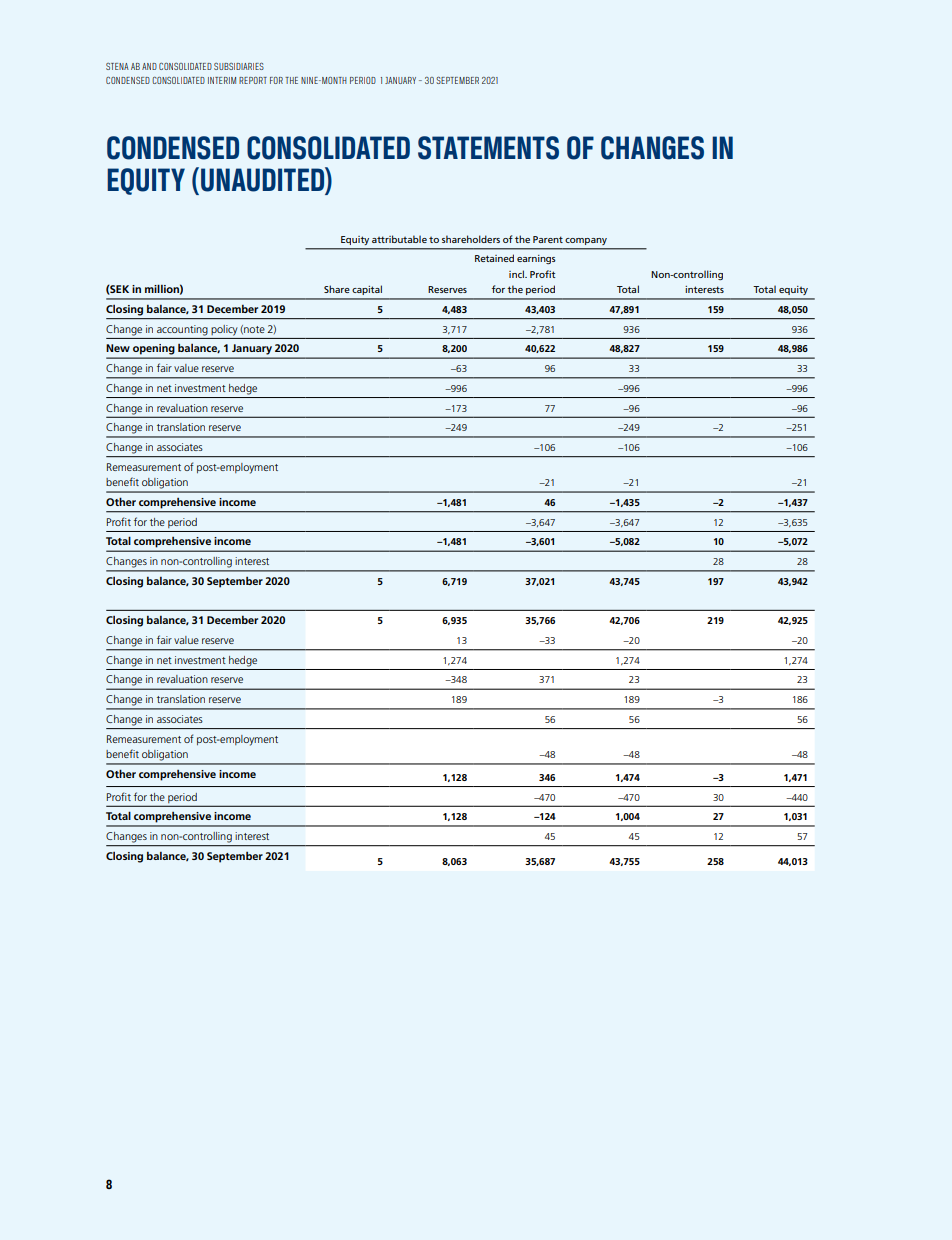  Describe the element at coordinates (536, 259) in the image. I see `earnings` at that location.
